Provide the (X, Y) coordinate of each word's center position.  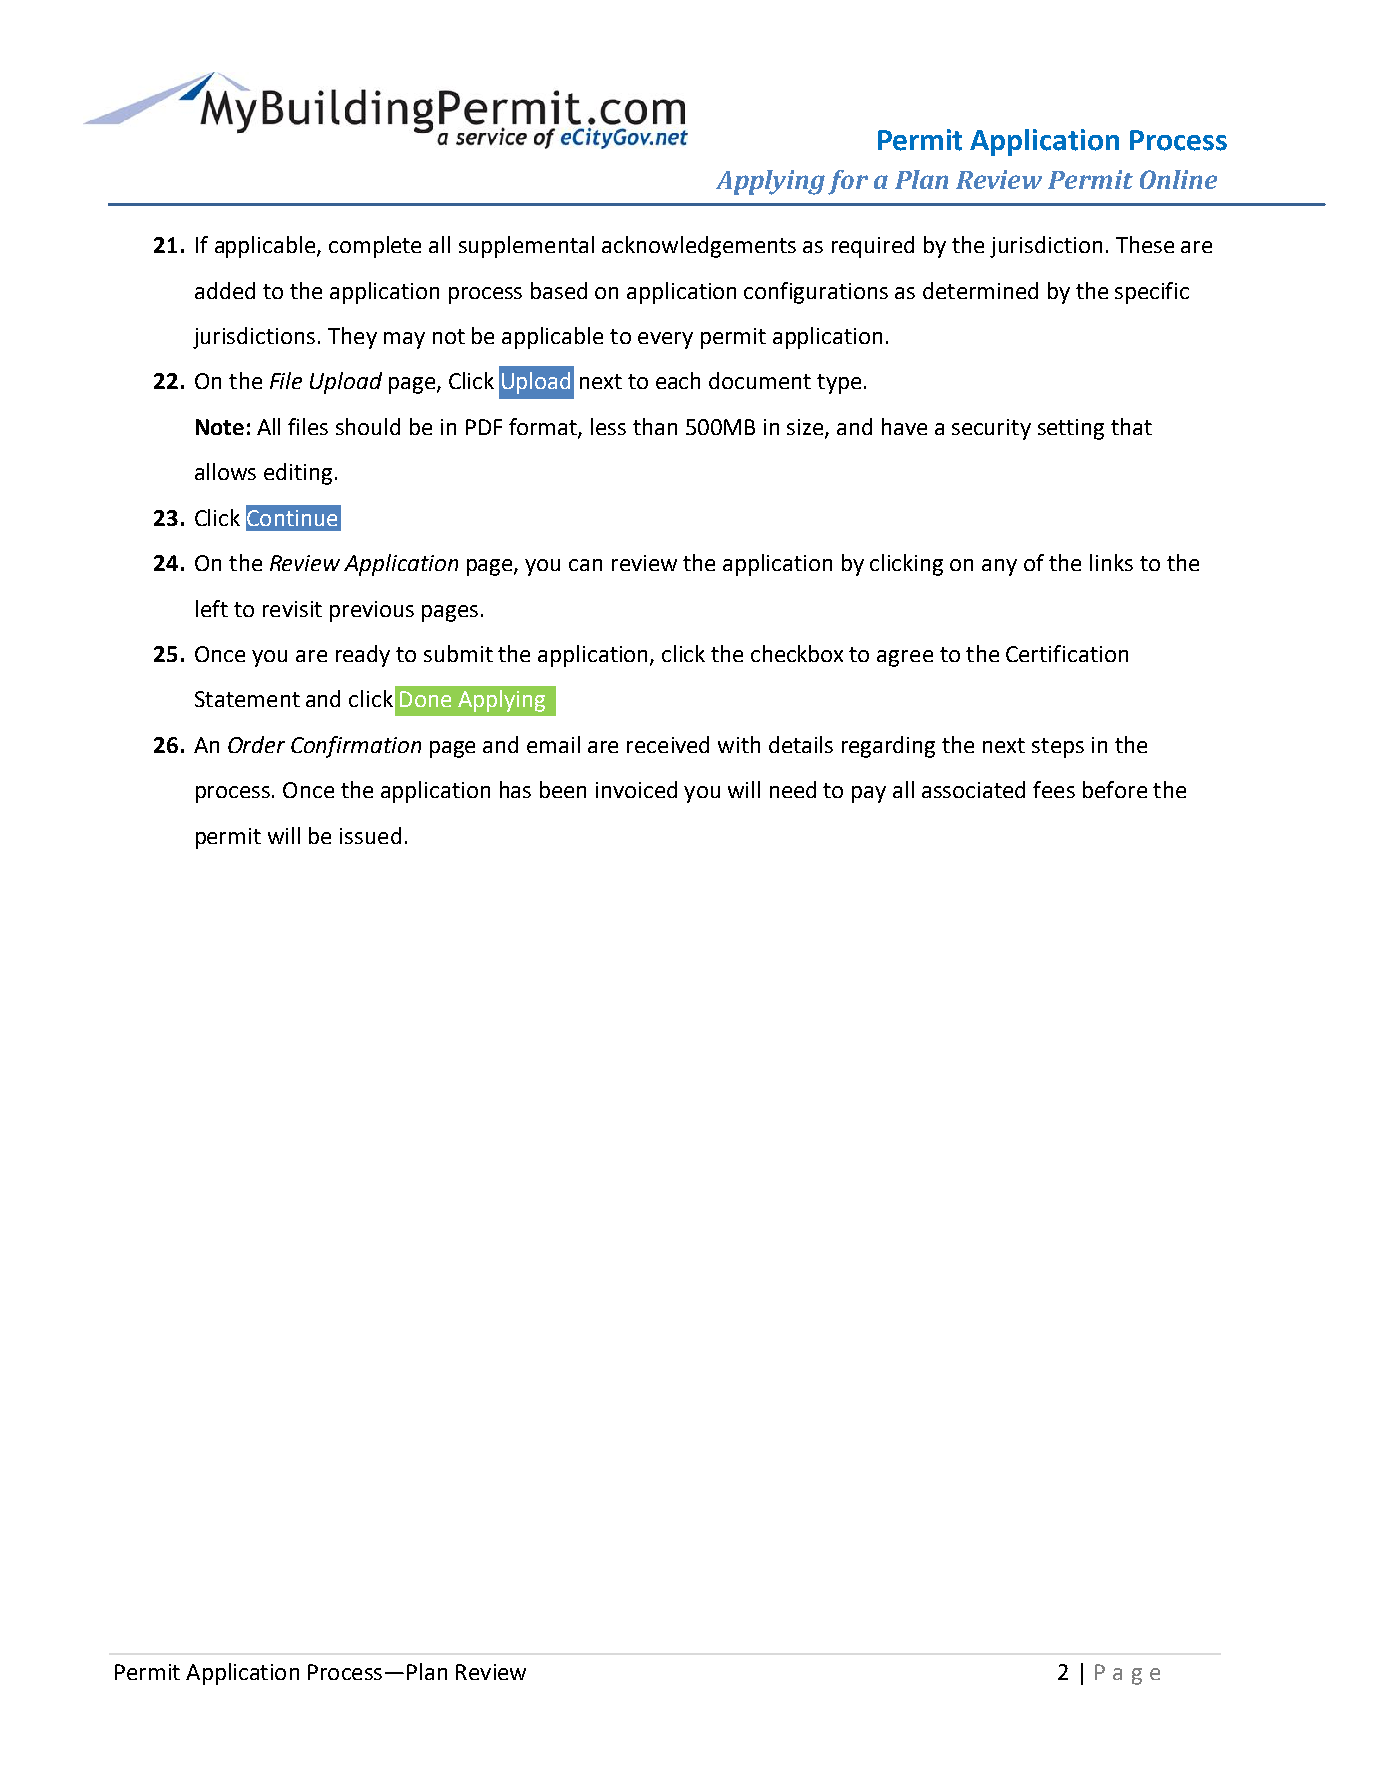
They (352, 338)
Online (1178, 179)
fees (1054, 789)
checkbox (797, 653)
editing (298, 474)
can (585, 565)
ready (363, 656)
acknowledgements (699, 247)
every (665, 340)
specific (1152, 293)
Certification (1067, 653)
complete (375, 247)
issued (370, 835)
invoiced (636, 789)
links (1111, 562)
